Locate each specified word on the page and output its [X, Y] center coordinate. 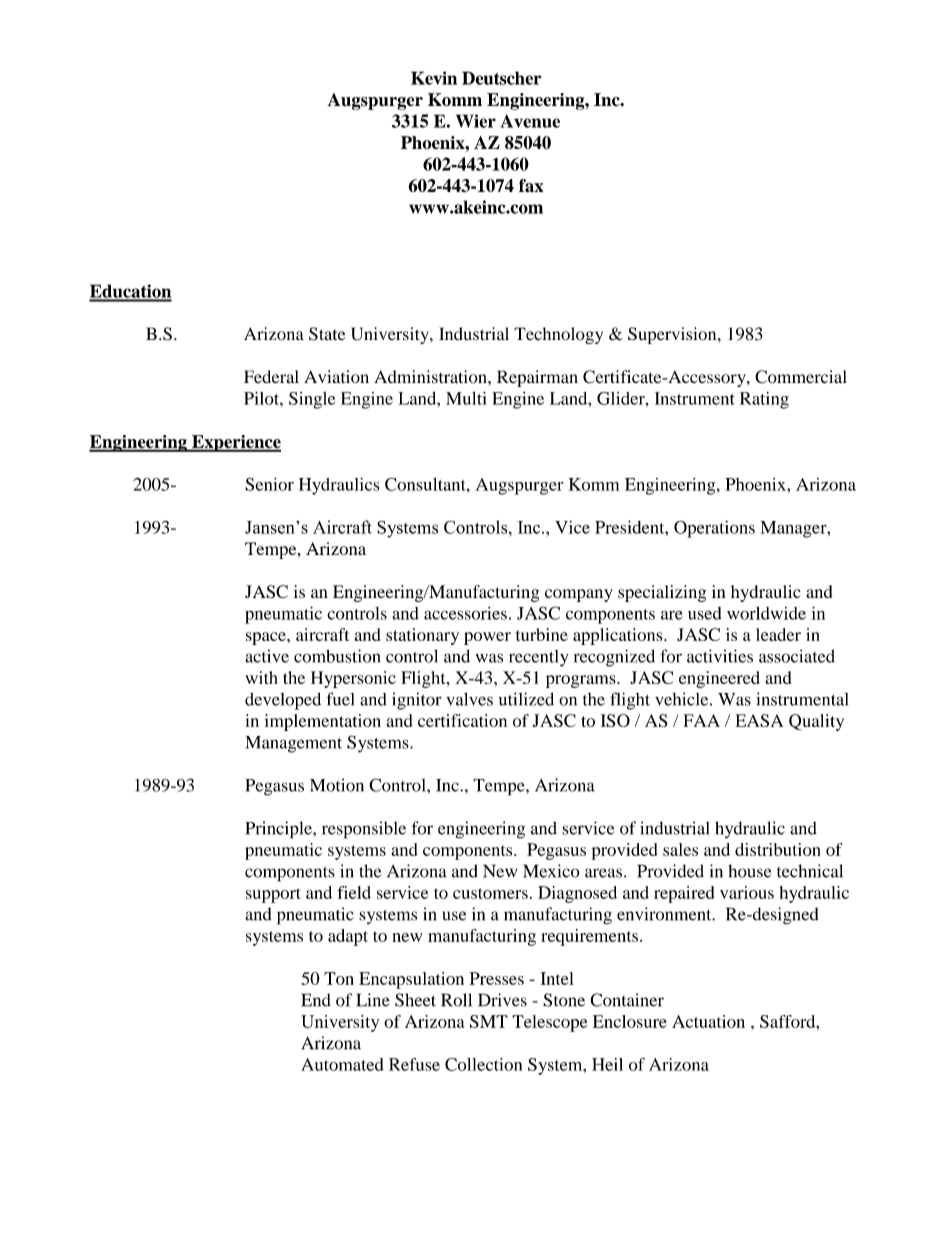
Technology [558, 335]
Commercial [801, 377]
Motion [337, 785]
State [327, 334]
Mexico [551, 871]
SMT [489, 1021]
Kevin [434, 78]
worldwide [766, 613]
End [316, 1000]
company [579, 595]
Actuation [708, 1021]
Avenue [530, 121]
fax [531, 185]
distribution [778, 849]
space [267, 638]
